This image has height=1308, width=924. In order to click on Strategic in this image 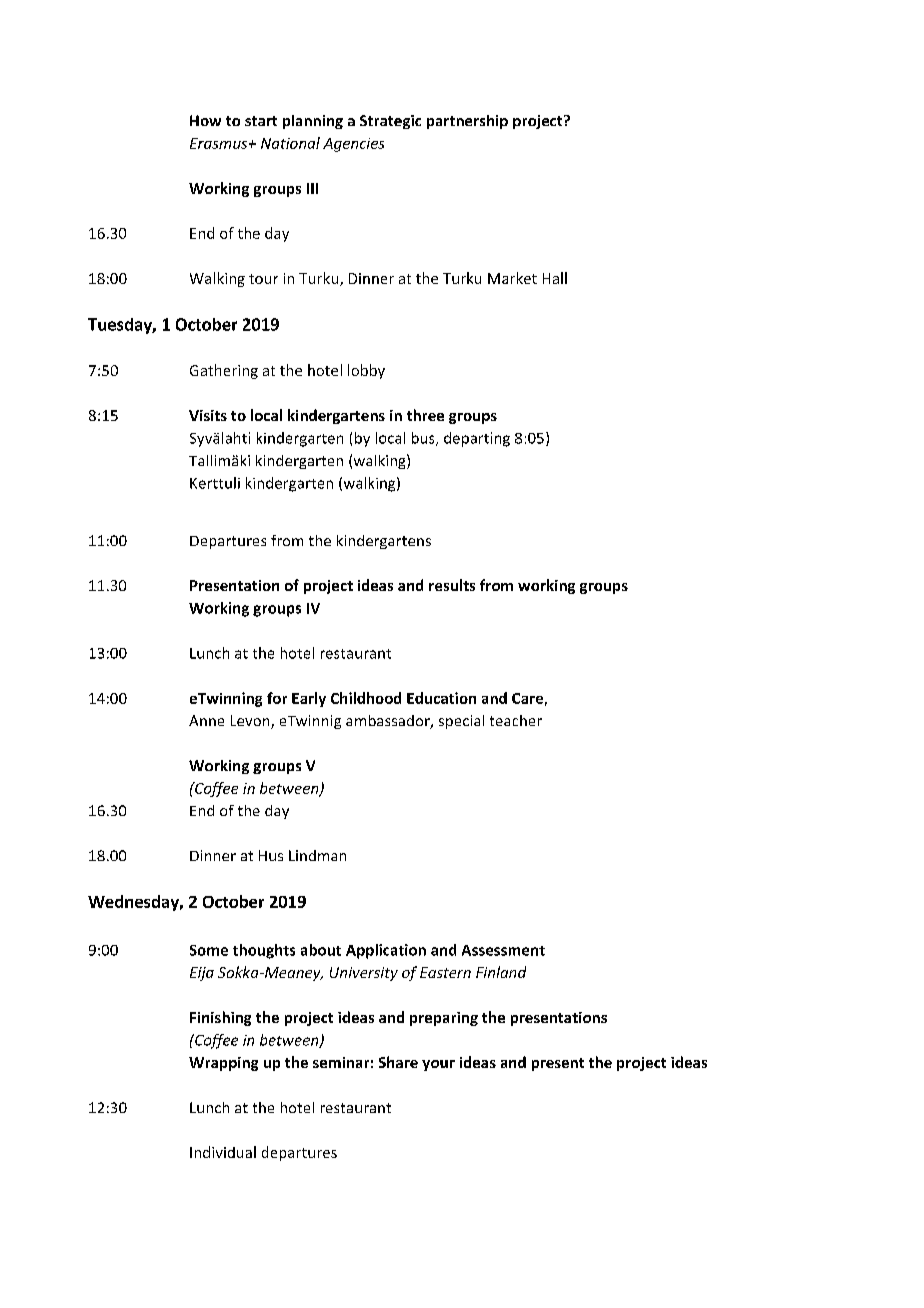, I will do `click(390, 122)`.
